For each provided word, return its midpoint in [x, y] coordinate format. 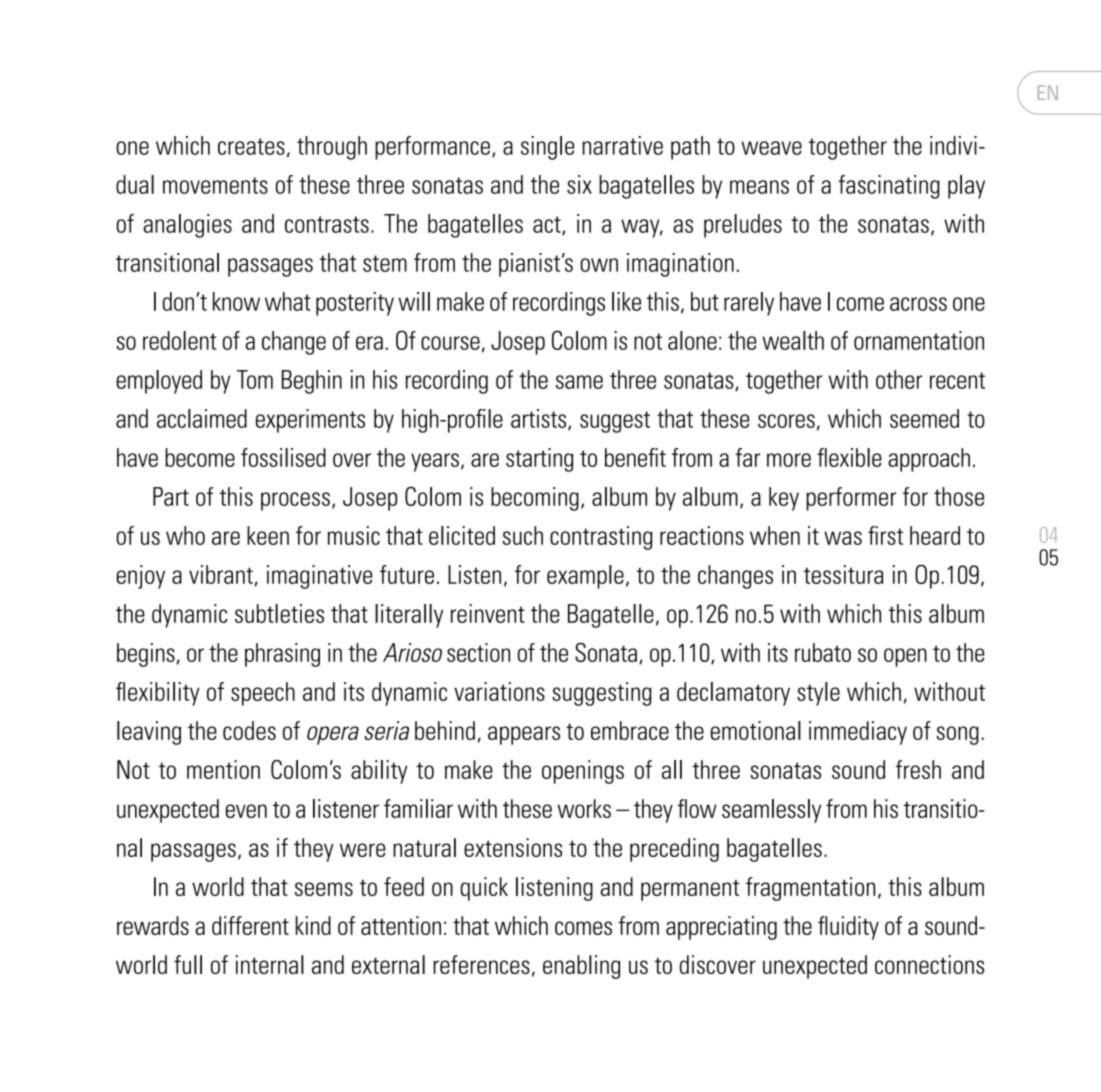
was [843, 538]
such [523, 535]
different [250, 925]
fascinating [889, 187]
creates [251, 146]
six [579, 184]
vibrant [221, 574]
